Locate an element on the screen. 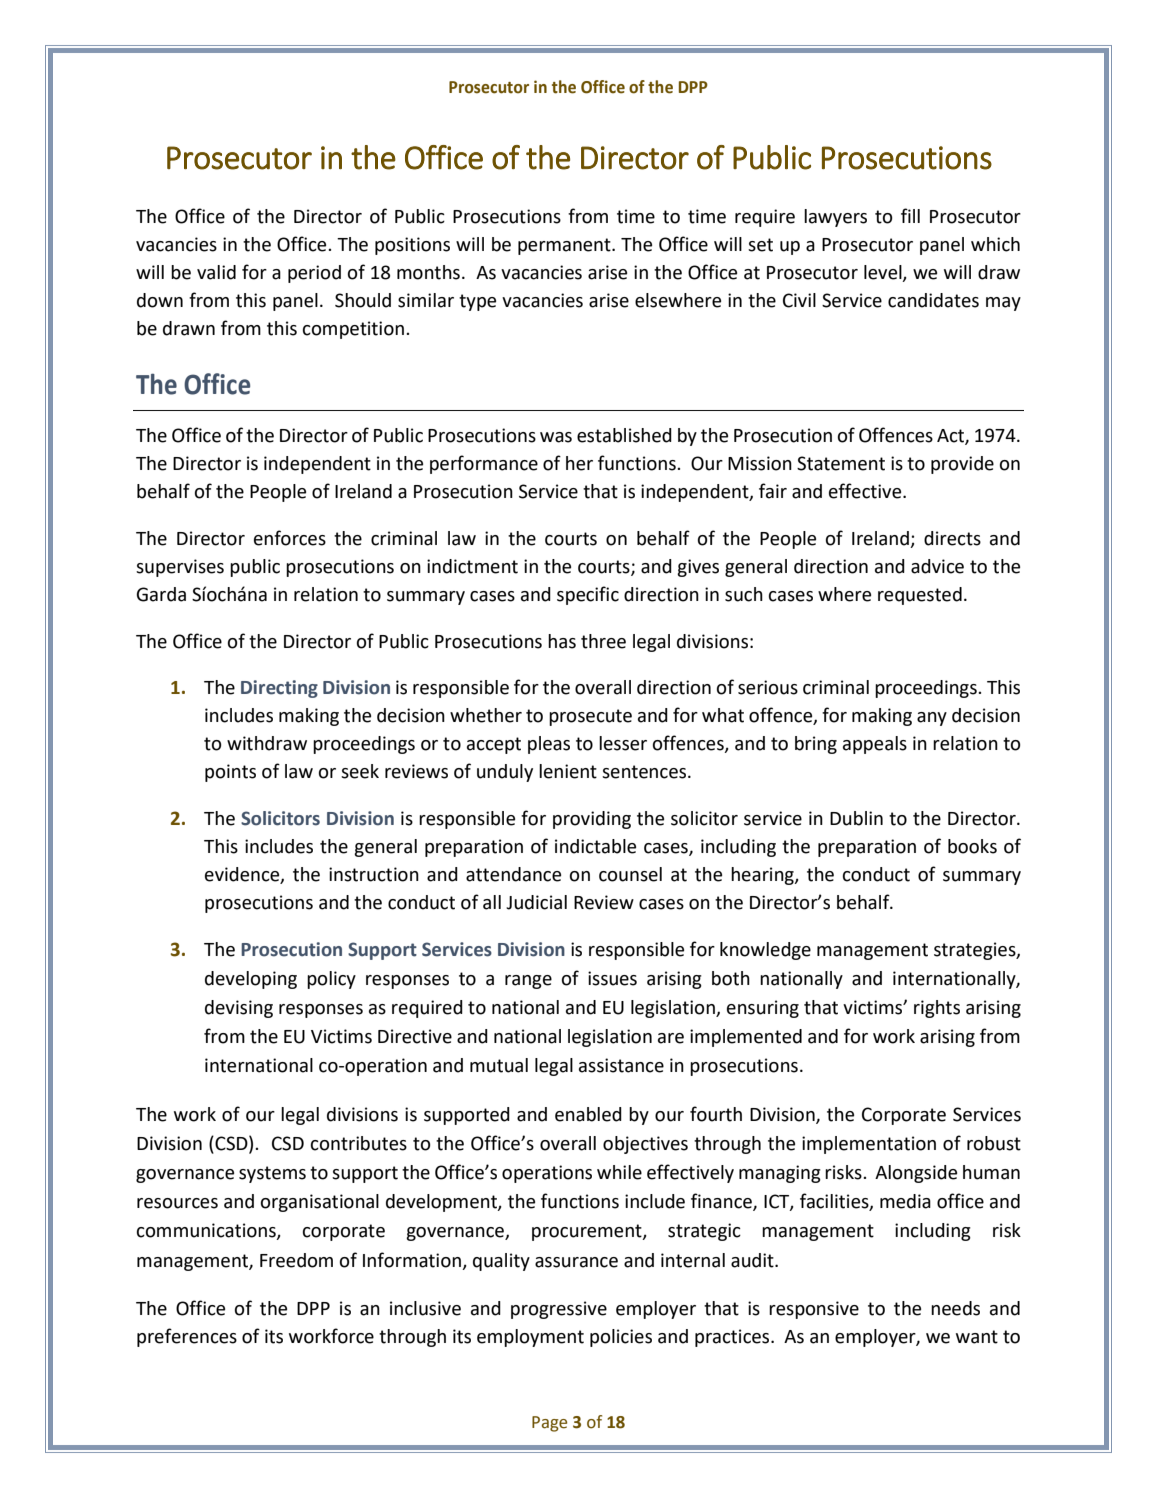  was is located at coordinates (556, 437).
